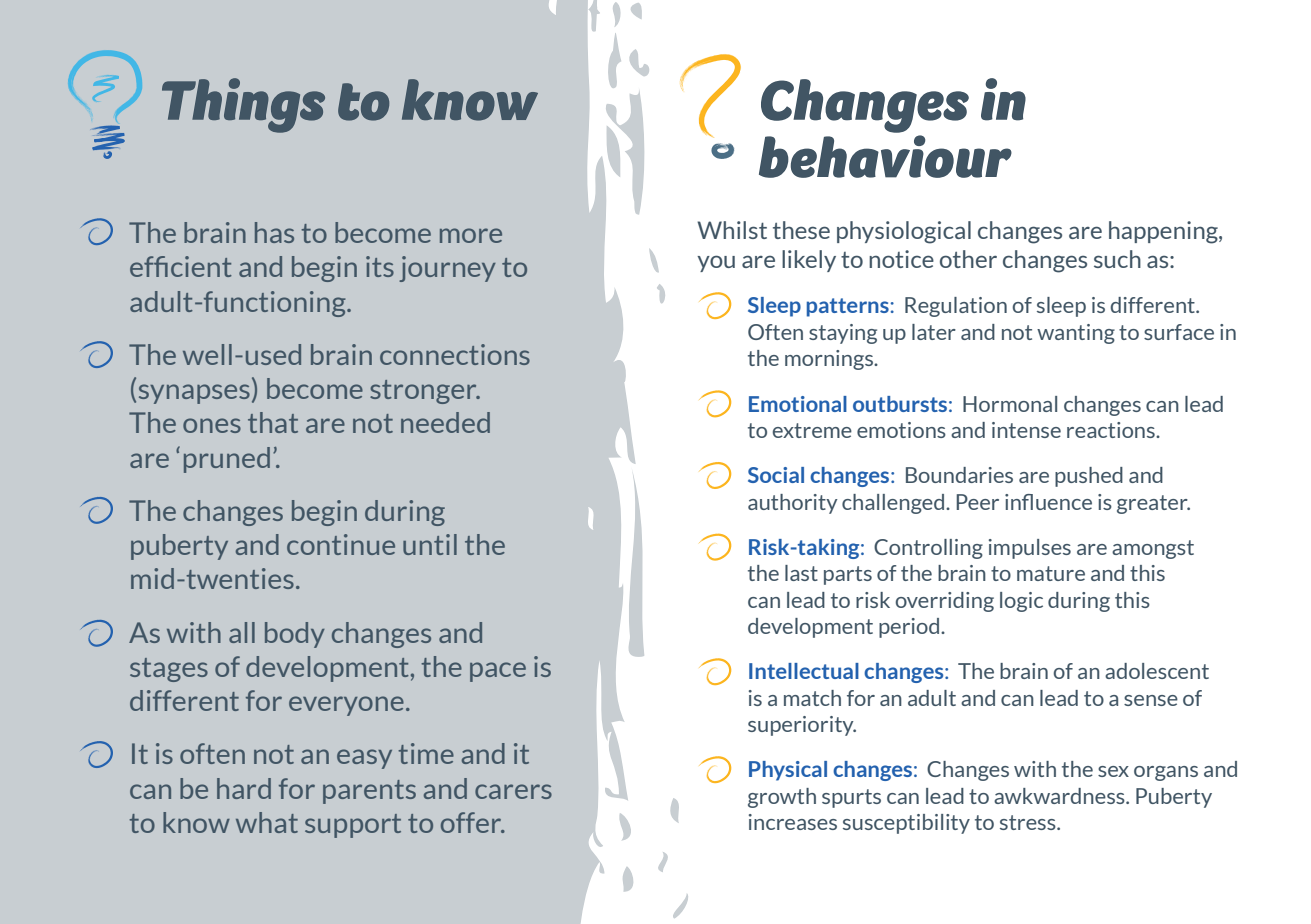  Describe the element at coordinates (267, 822) in the screenshot. I see `what` at that location.
